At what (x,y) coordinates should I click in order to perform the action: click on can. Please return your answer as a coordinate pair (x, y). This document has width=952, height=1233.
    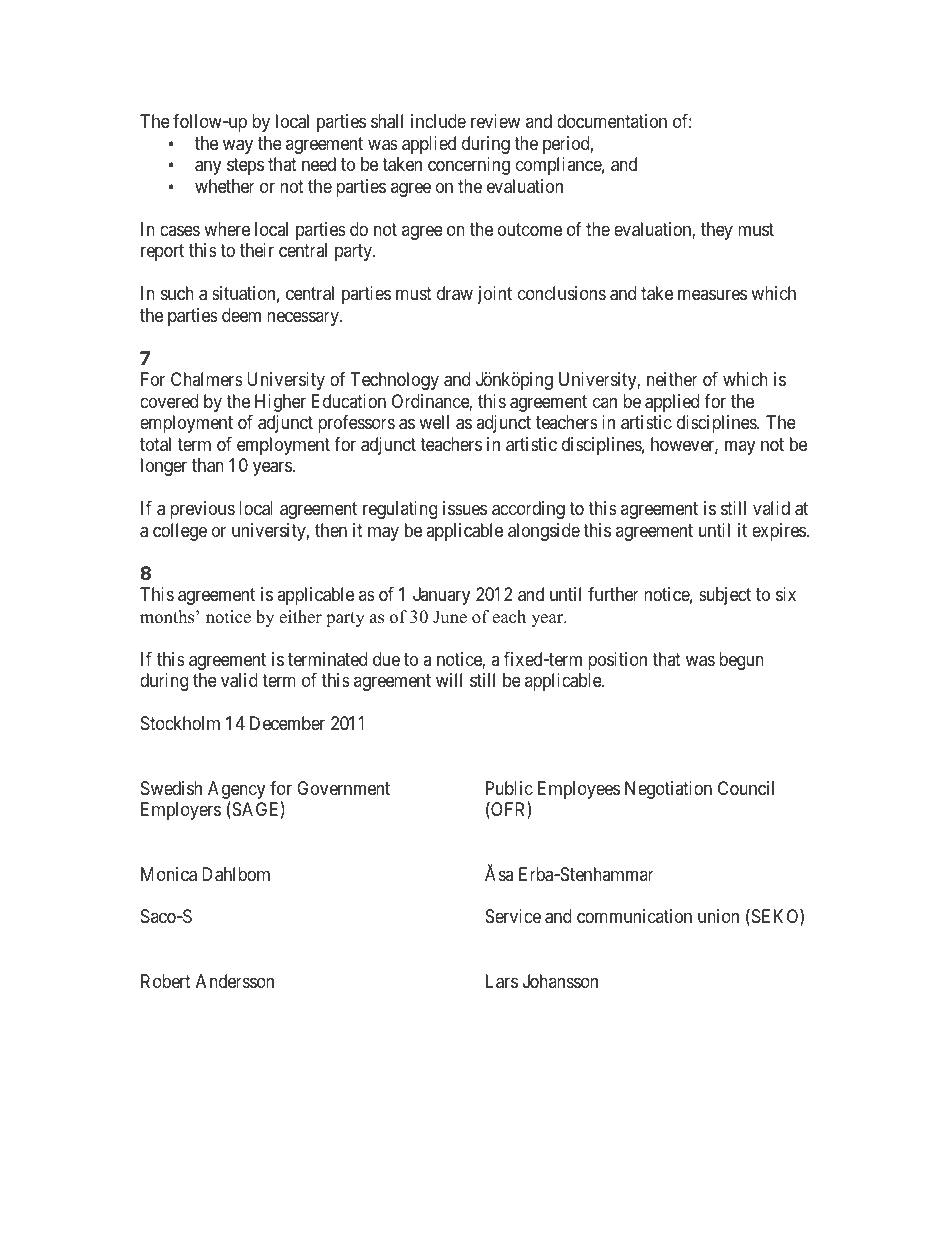
    Looking at the image, I should click on (605, 402).
